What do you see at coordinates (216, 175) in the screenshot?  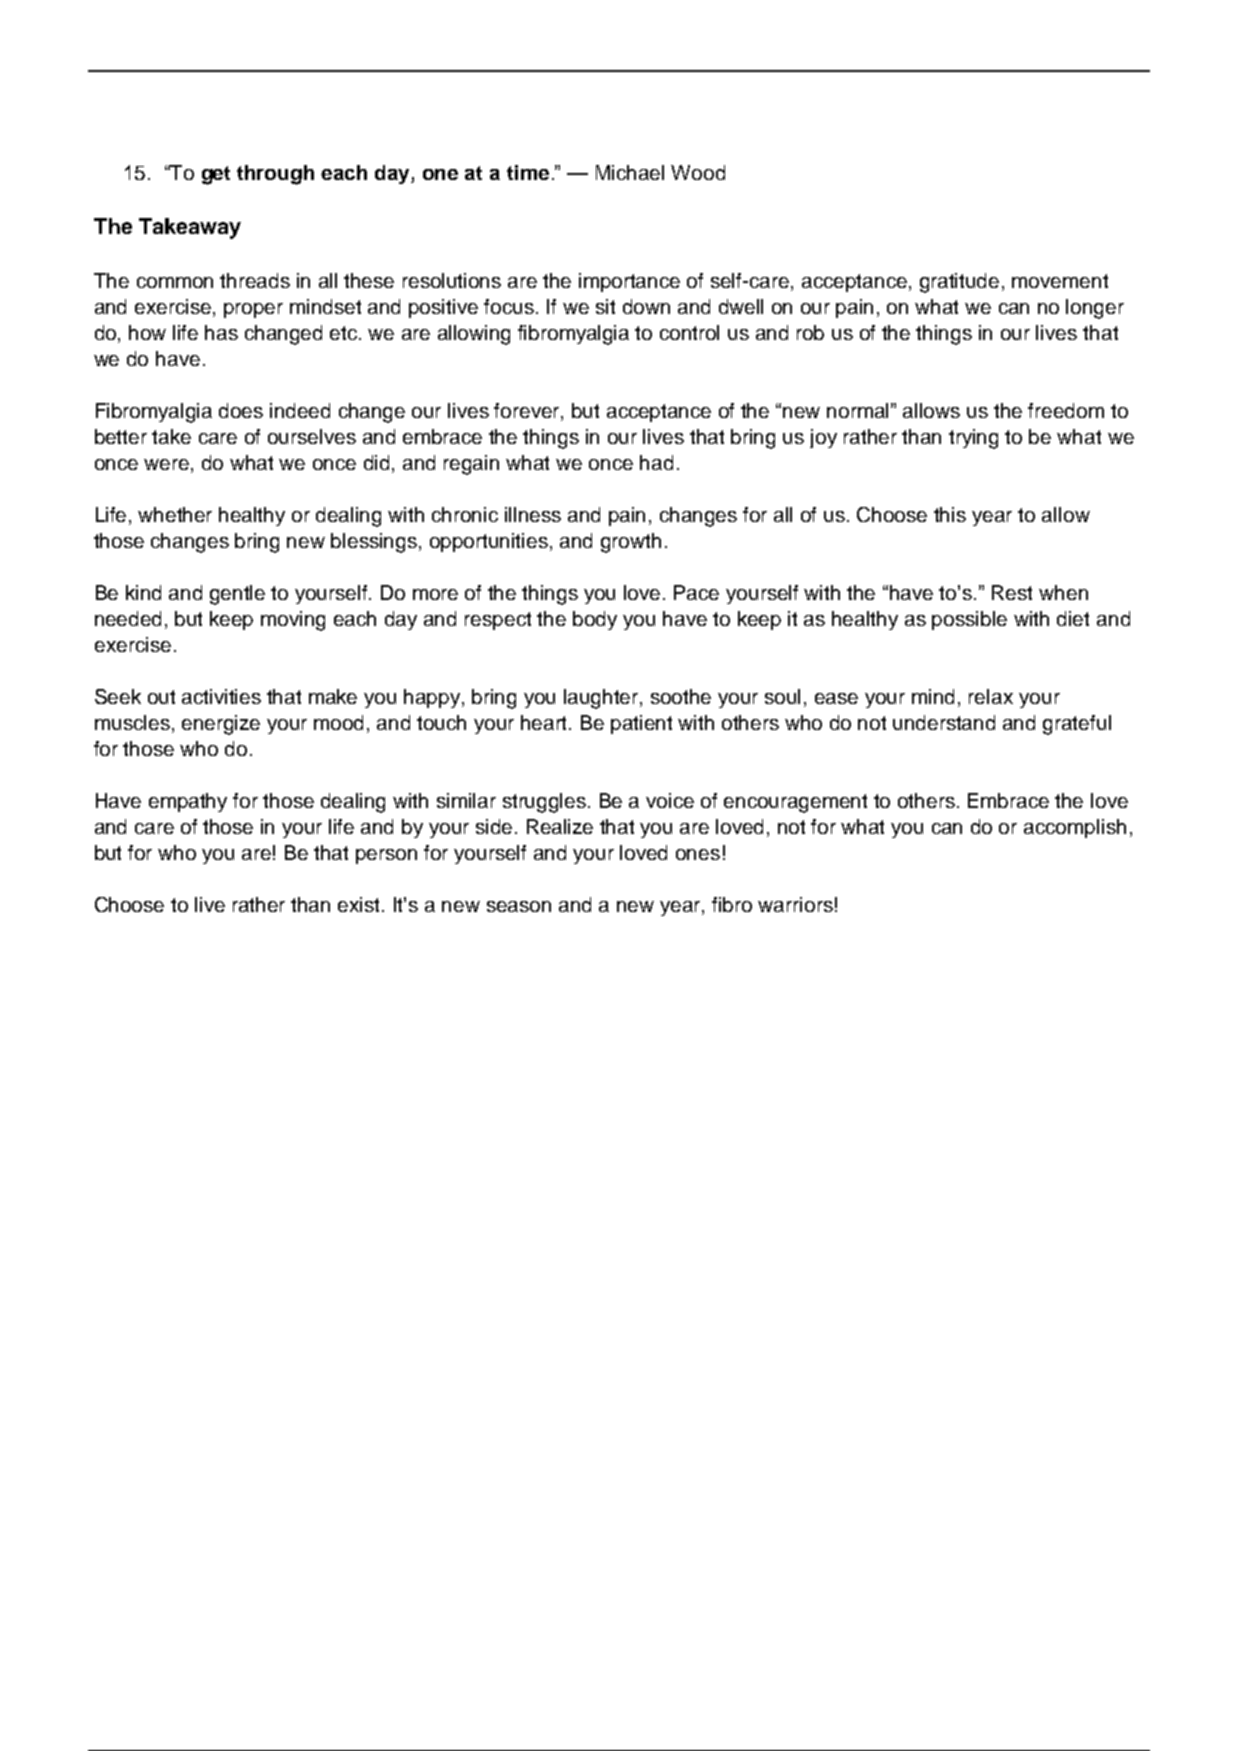 I see `get` at bounding box center [216, 175].
